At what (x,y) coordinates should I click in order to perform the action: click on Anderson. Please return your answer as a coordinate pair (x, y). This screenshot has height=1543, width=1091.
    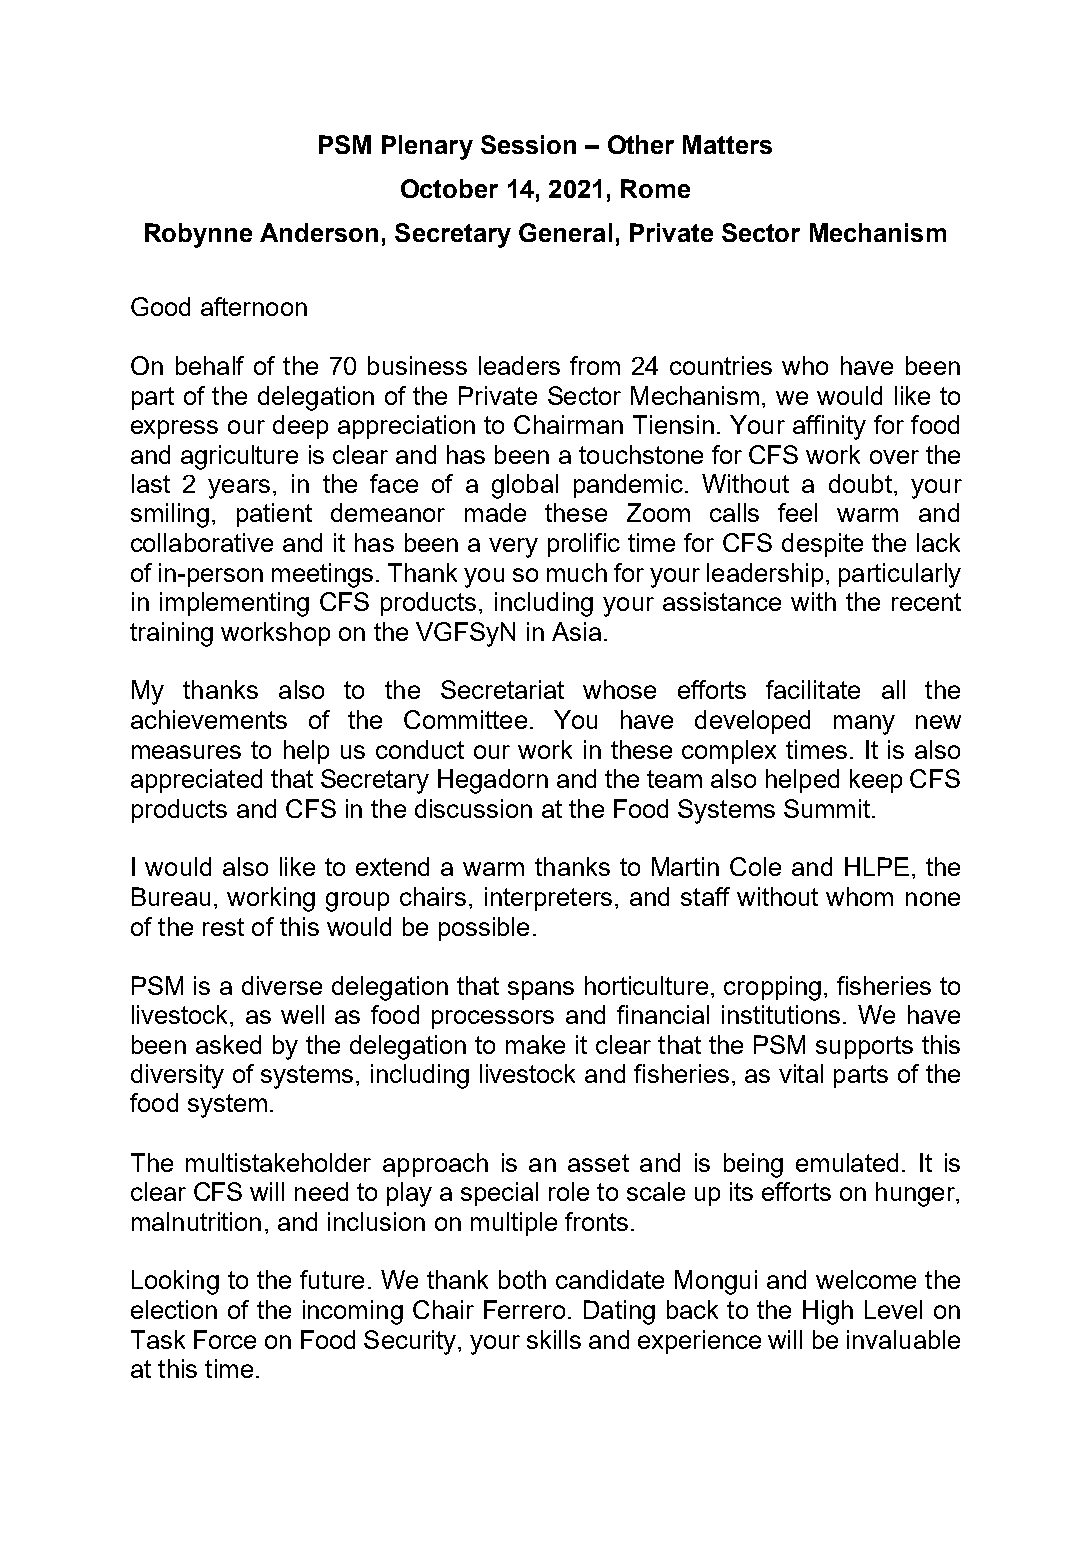
    Looking at the image, I should click on (319, 232).
